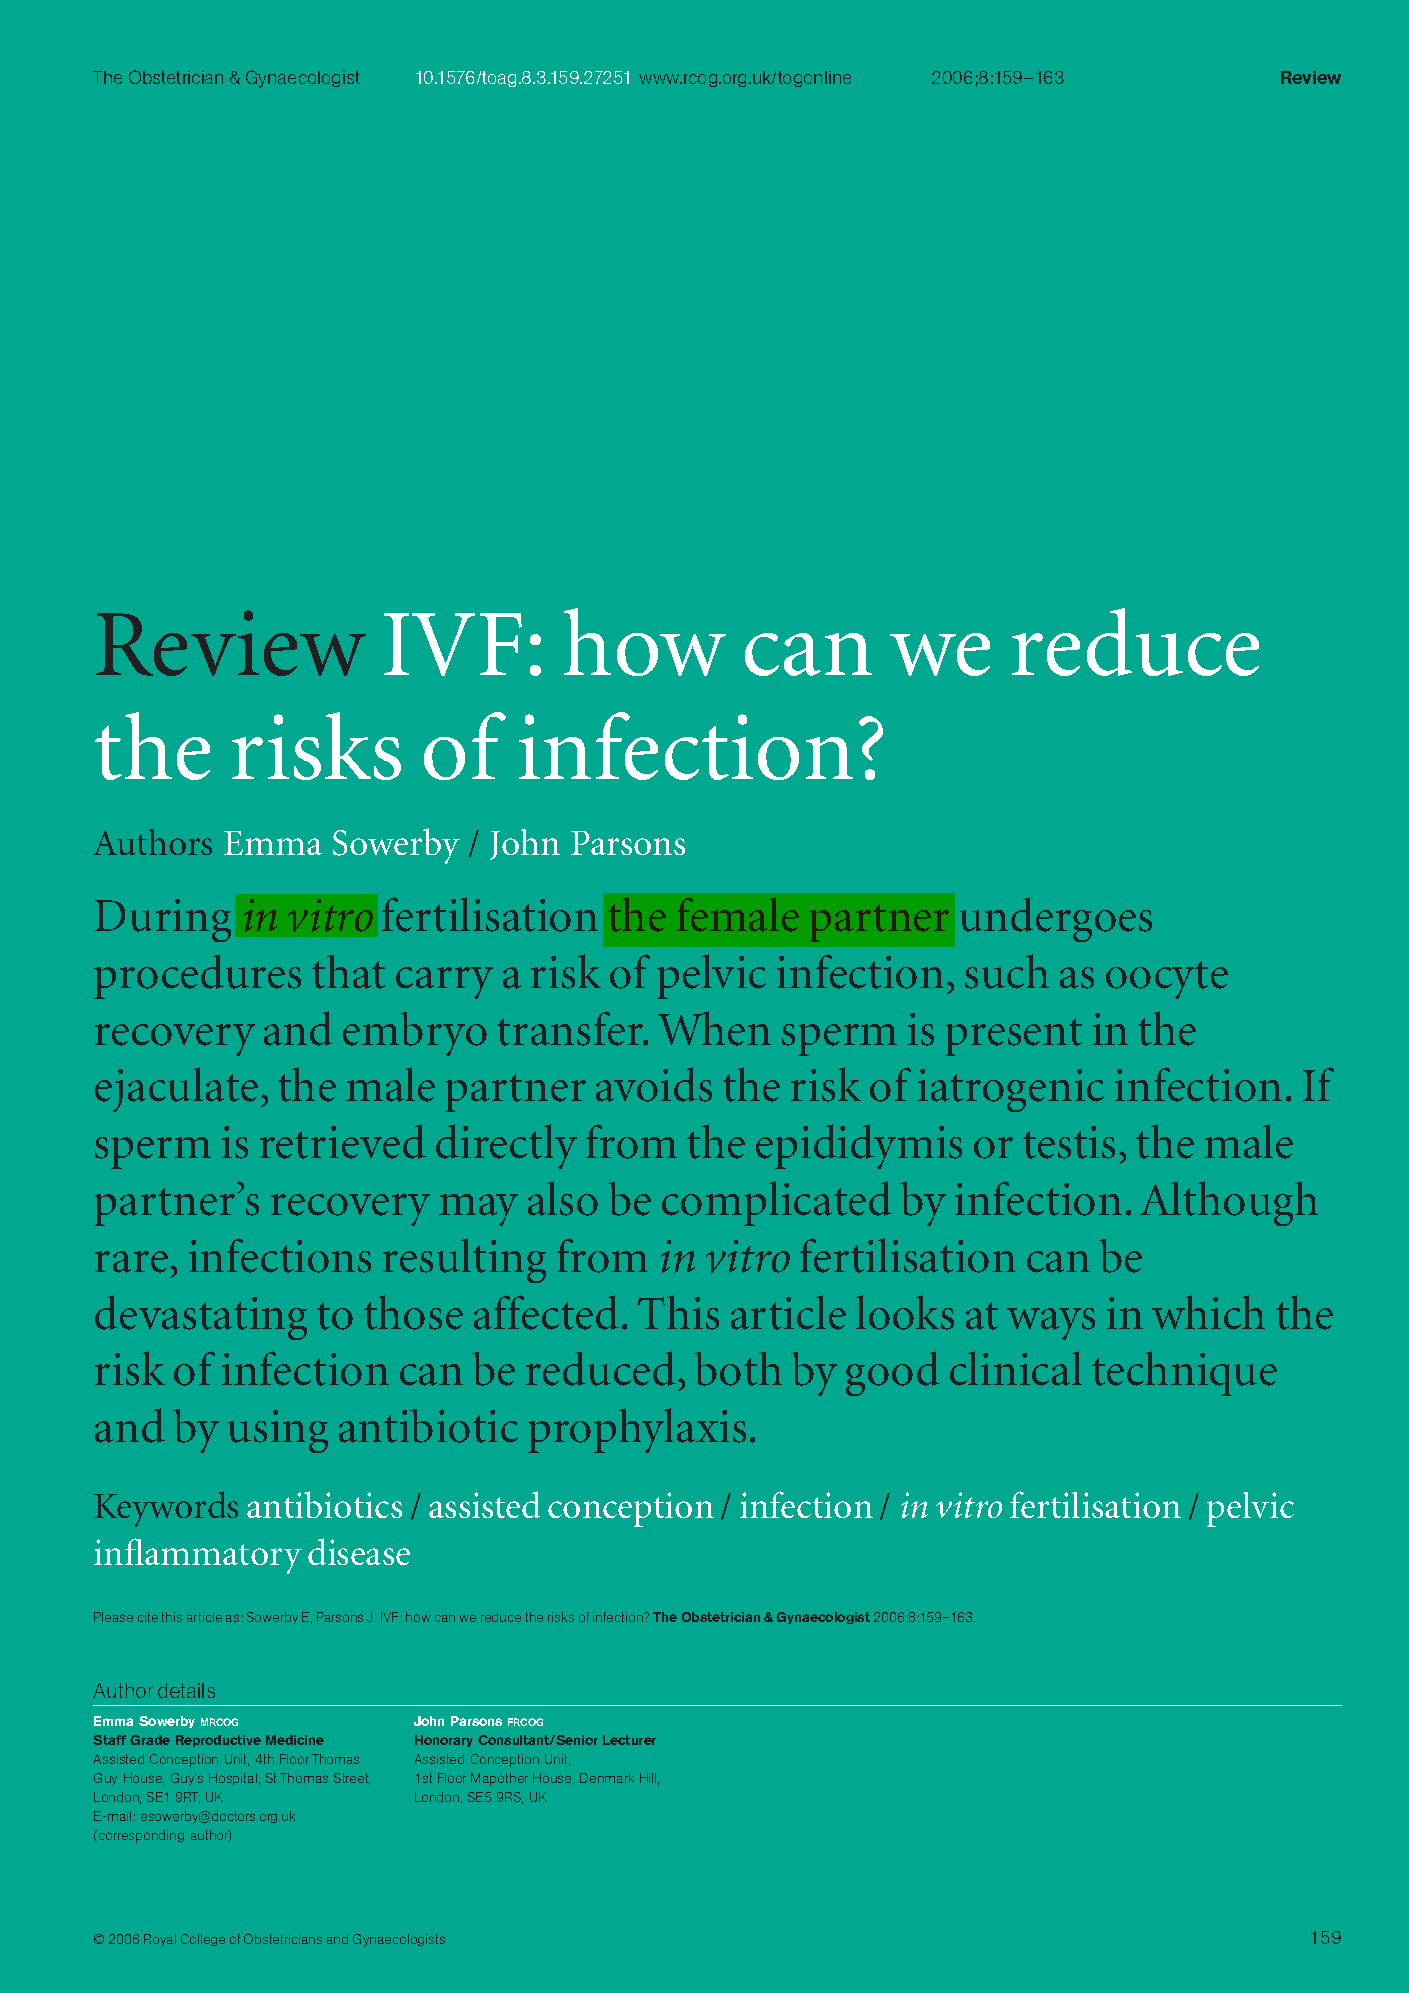  Describe the element at coordinates (714, 1028) in the screenshot. I see `When` at that location.
